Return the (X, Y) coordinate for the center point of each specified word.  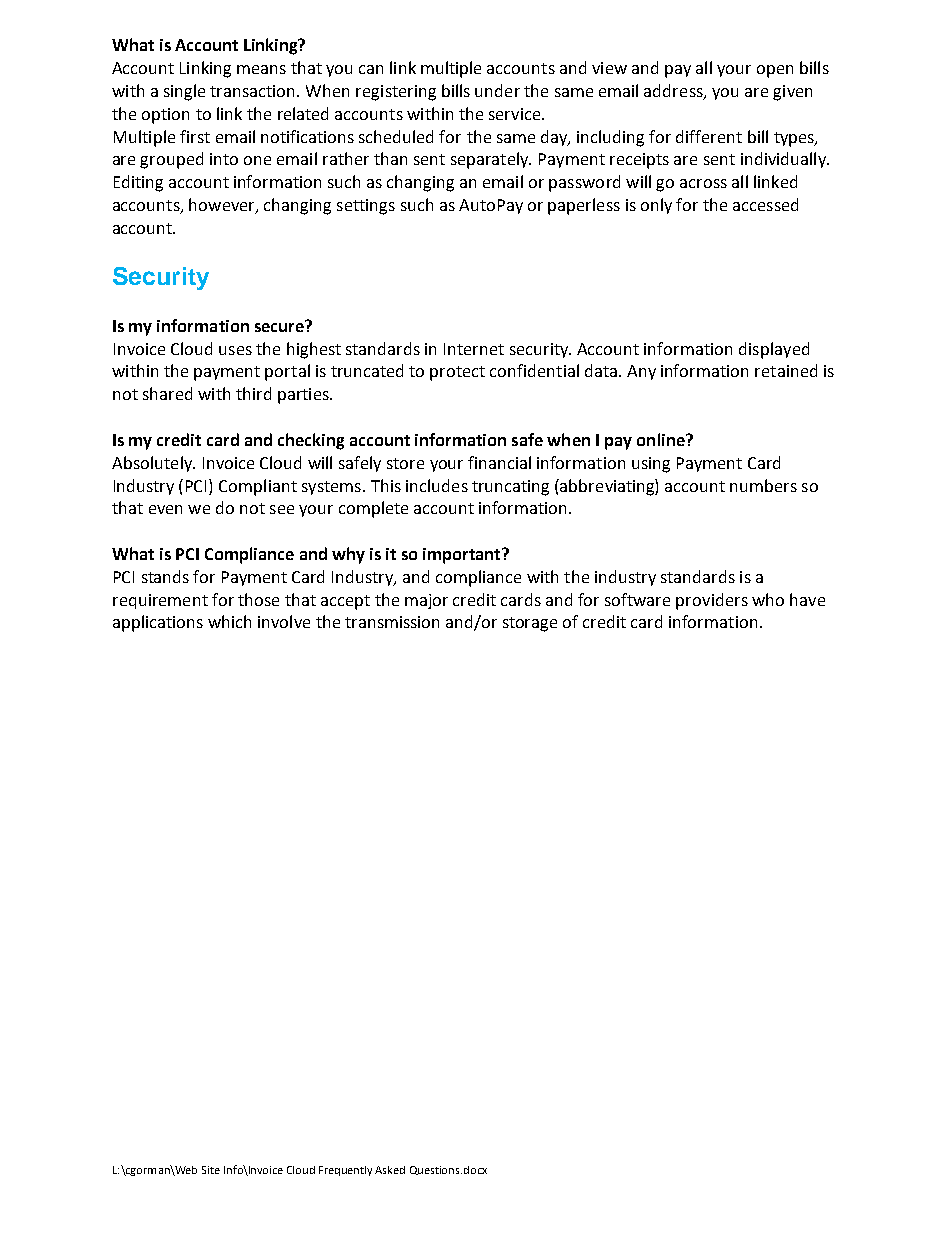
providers (712, 601)
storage (530, 624)
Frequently (345, 1171)
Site (211, 1170)
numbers (763, 485)
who (768, 599)
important (463, 556)
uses (235, 350)
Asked (390, 1170)
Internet (474, 349)
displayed (774, 350)
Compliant (258, 487)
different (709, 136)
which (229, 621)
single (184, 92)
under (497, 90)
